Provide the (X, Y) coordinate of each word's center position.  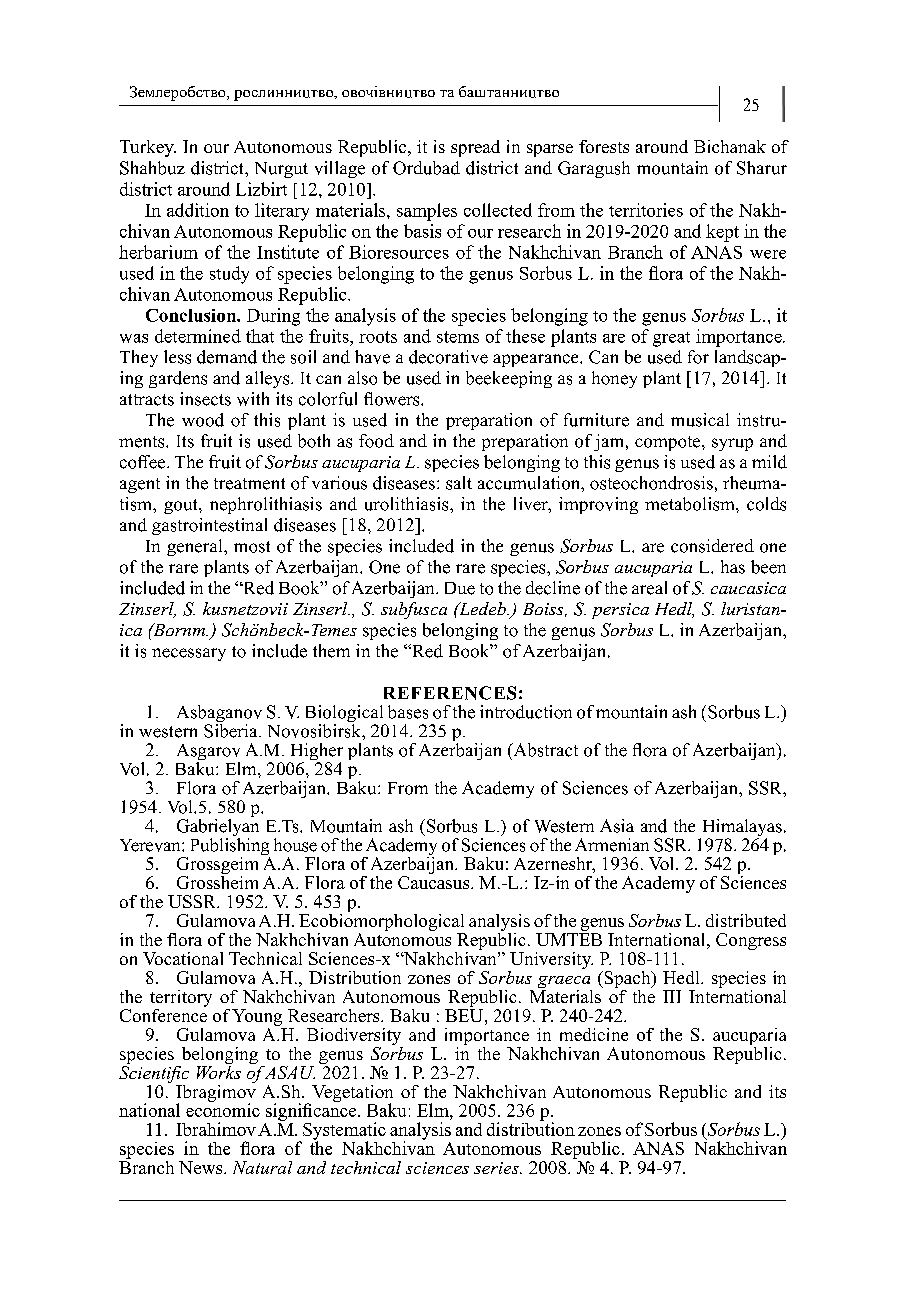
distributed (746, 920)
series (497, 1168)
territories (646, 210)
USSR (193, 901)
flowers (393, 399)
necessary (189, 654)
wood (203, 420)
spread (475, 148)
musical (700, 420)
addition (198, 210)
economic (223, 1109)
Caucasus (435, 881)
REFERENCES (450, 693)
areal (649, 588)
